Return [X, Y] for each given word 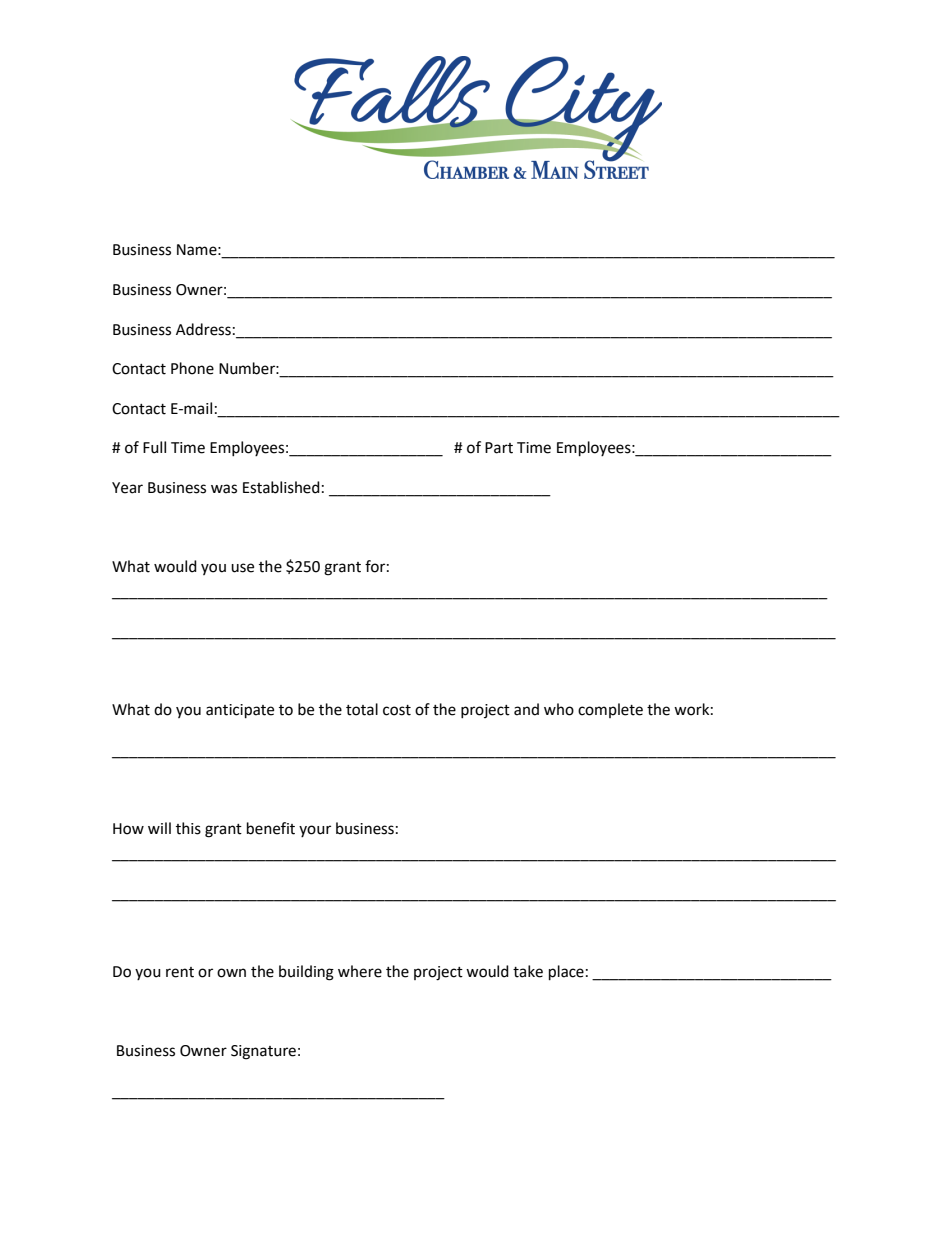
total [362, 709]
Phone [192, 368]
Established [281, 487]
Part [499, 448]
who [559, 709]
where [360, 971]
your [315, 831]
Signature [263, 1052]
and [526, 709]
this [188, 828]
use [242, 568]
